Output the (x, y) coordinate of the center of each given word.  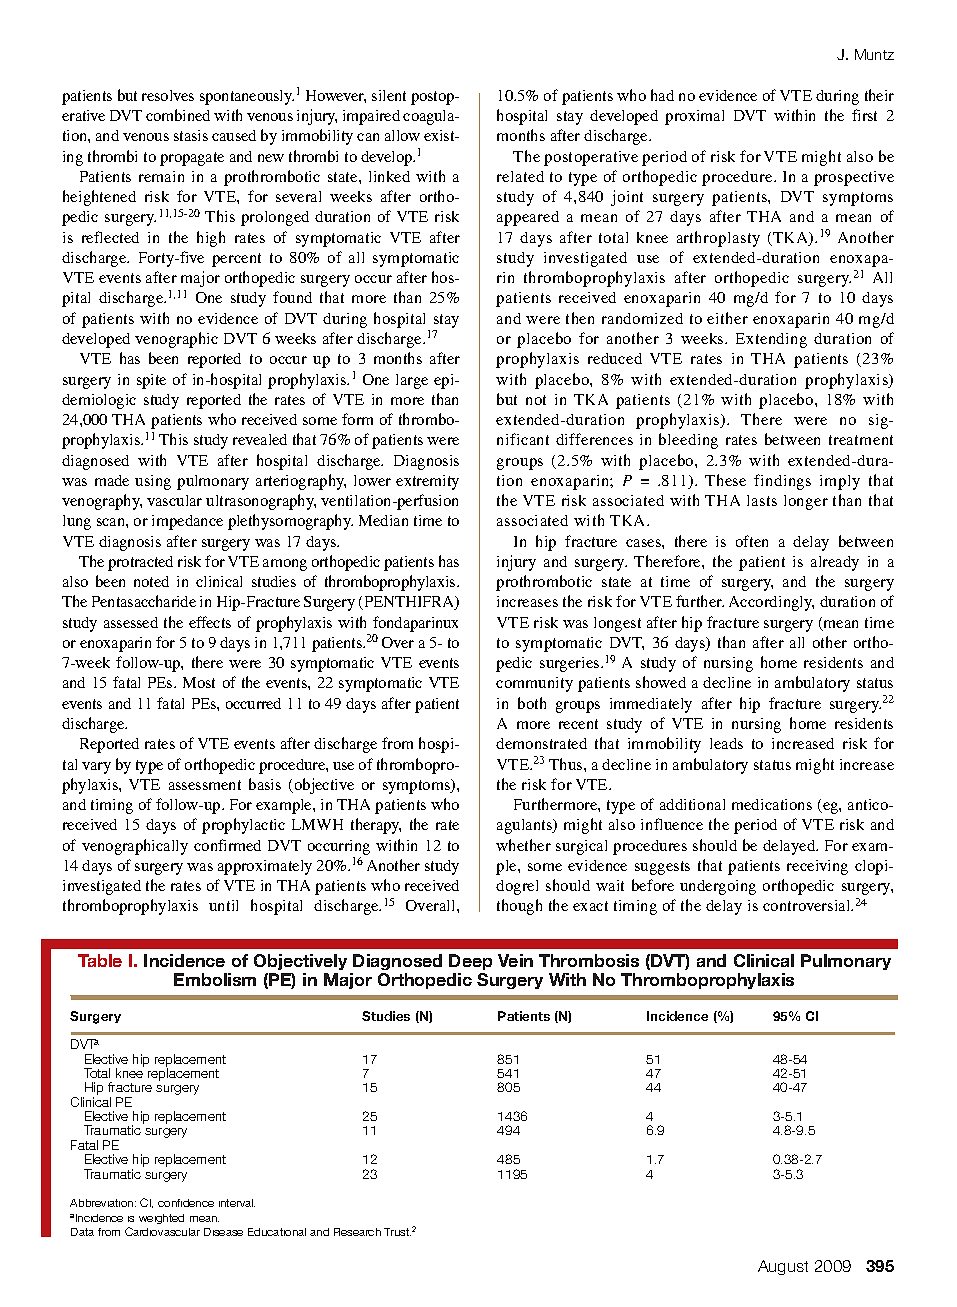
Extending (771, 340)
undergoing (718, 887)
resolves (168, 95)
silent (389, 95)
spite (151, 381)
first (864, 115)
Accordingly (771, 603)
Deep (470, 964)
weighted (161, 1219)
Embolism (215, 979)
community (534, 684)
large (412, 381)
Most (199, 682)
